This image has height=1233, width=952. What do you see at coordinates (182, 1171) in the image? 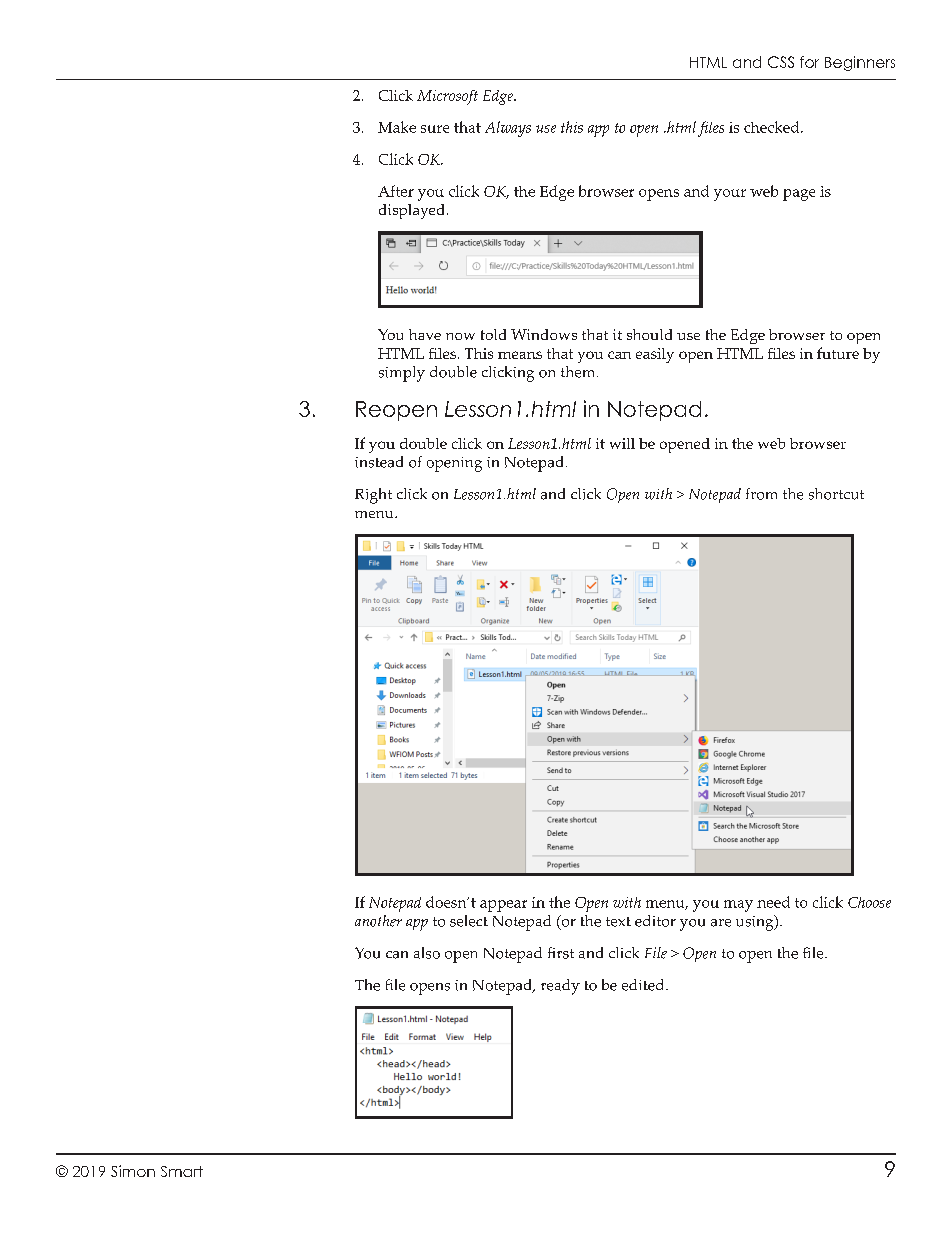
I see `Smart` at bounding box center [182, 1171].
